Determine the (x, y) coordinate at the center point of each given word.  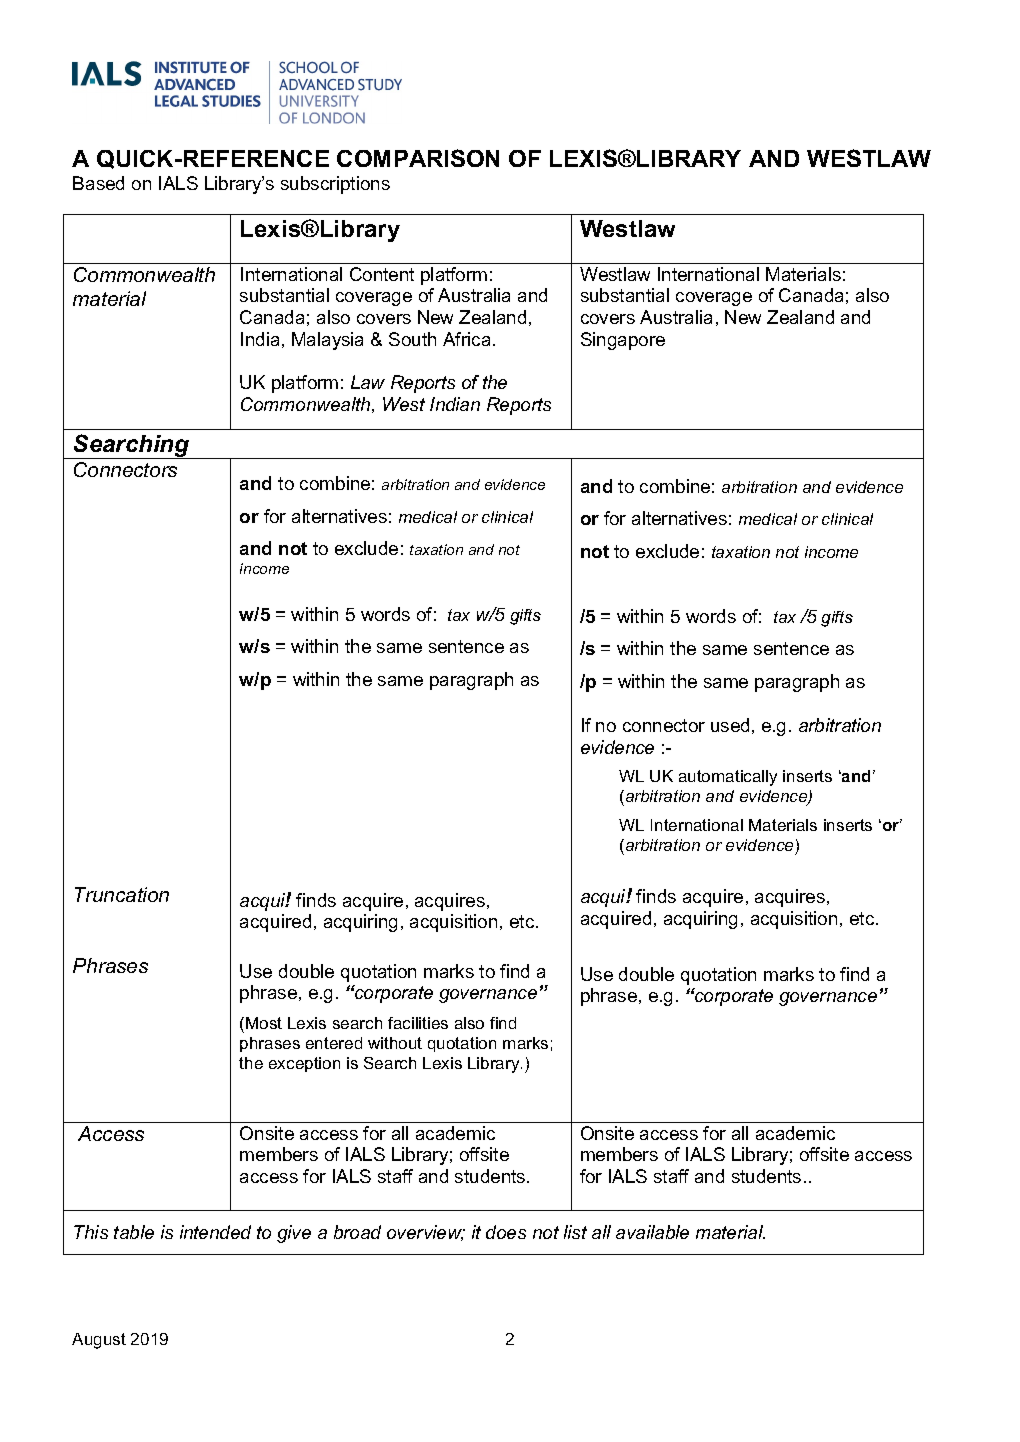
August (99, 1341)
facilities (418, 1023)
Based (98, 183)
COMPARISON (418, 158)
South (412, 339)
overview (425, 1233)
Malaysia (327, 341)
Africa (466, 339)
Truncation (122, 894)
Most (264, 1023)
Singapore (623, 341)
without (395, 1043)
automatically (728, 778)
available (652, 1232)
